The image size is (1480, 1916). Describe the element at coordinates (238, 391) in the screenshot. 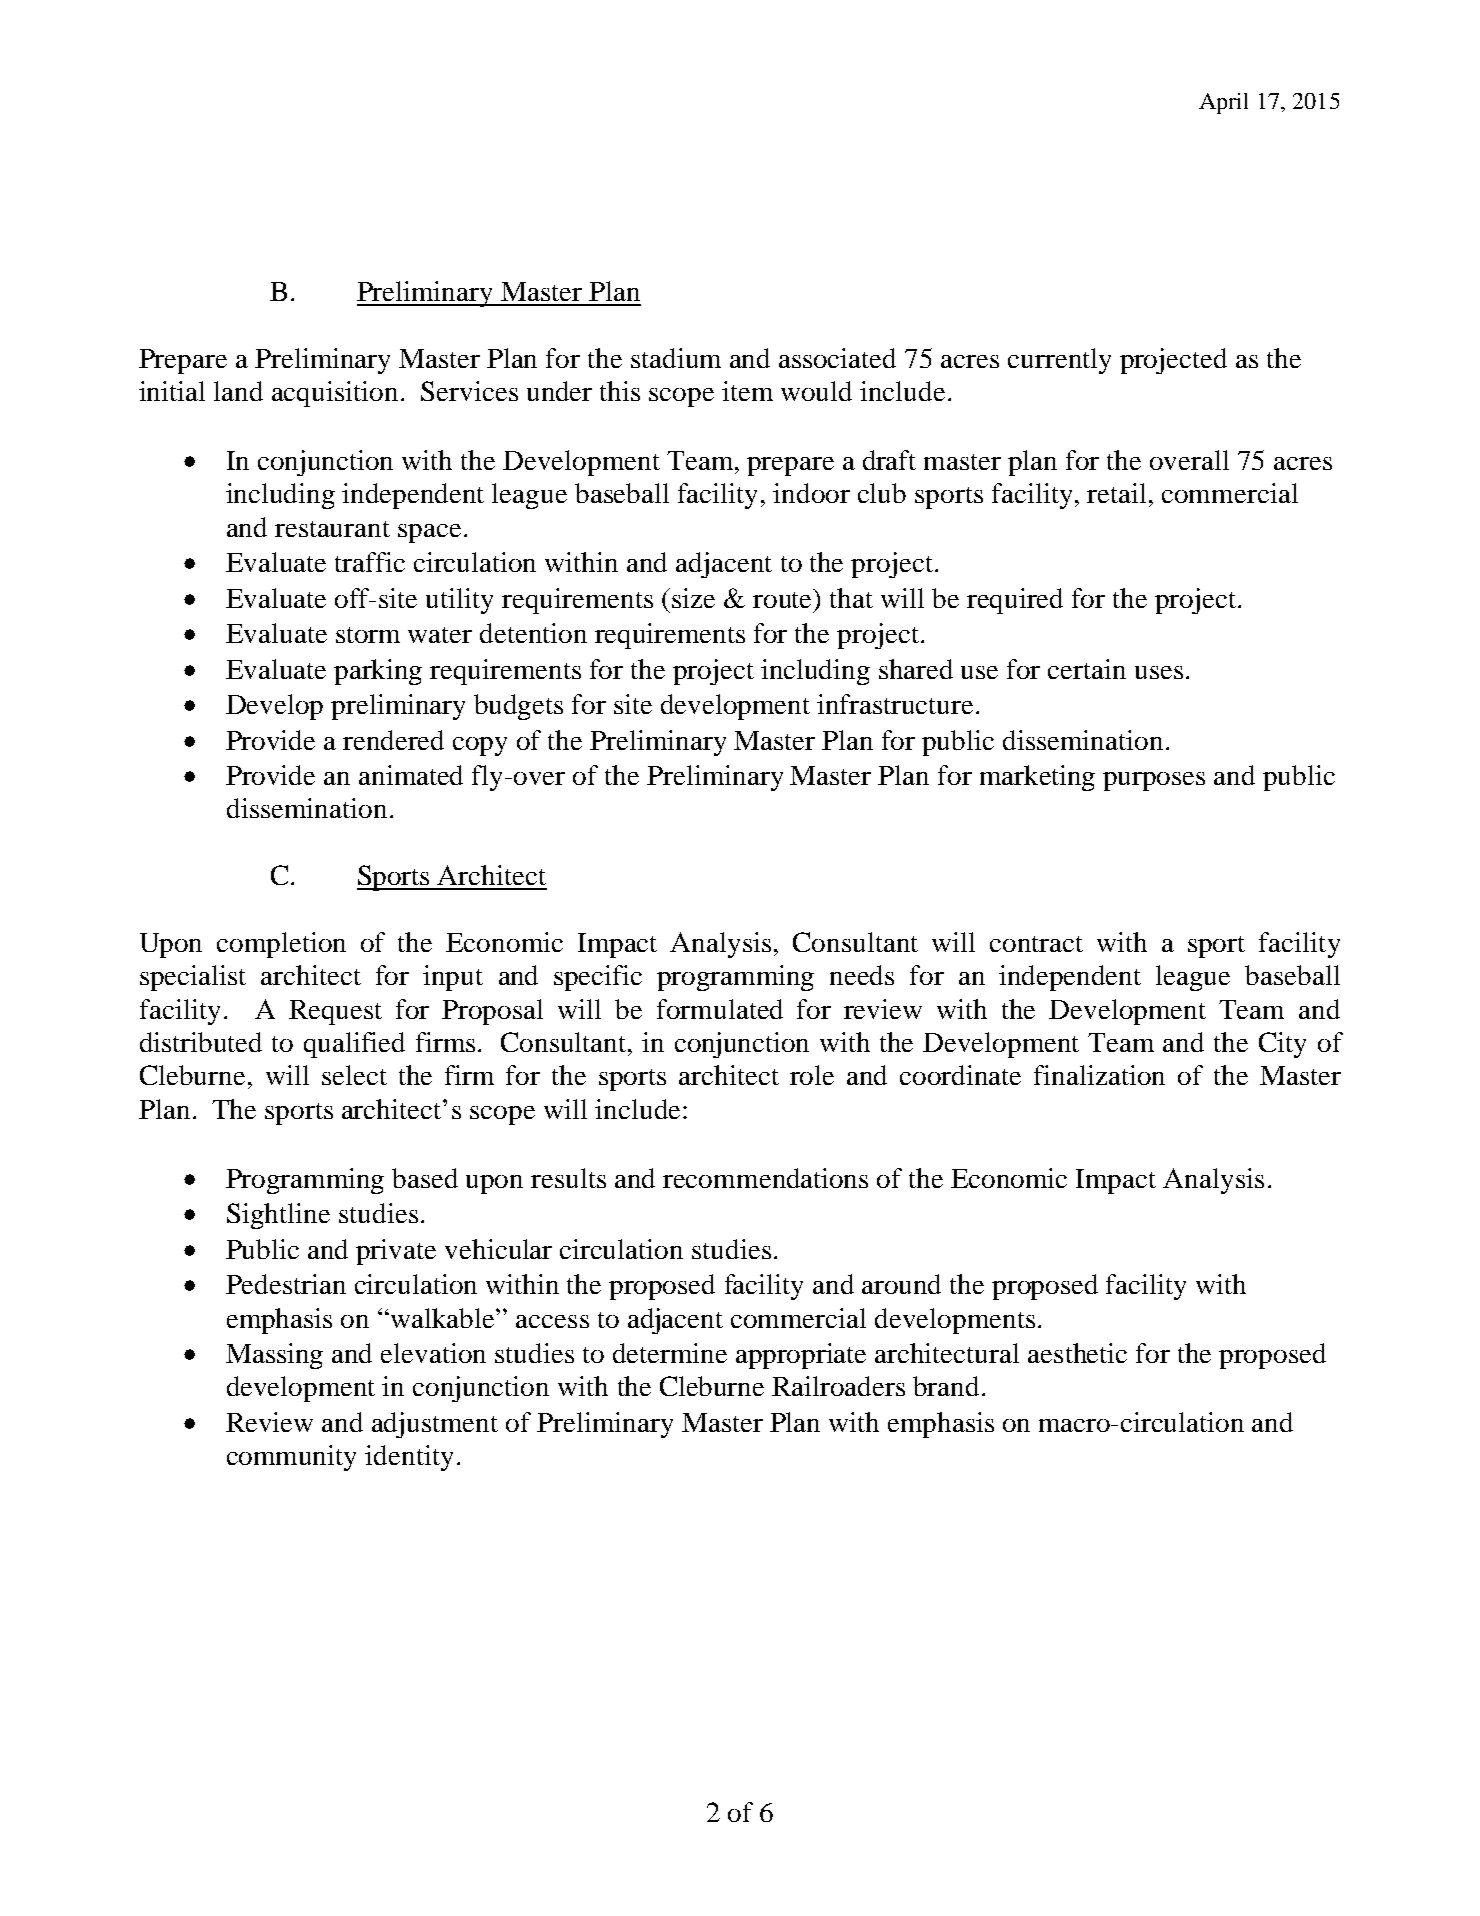

I see `land` at that location.
